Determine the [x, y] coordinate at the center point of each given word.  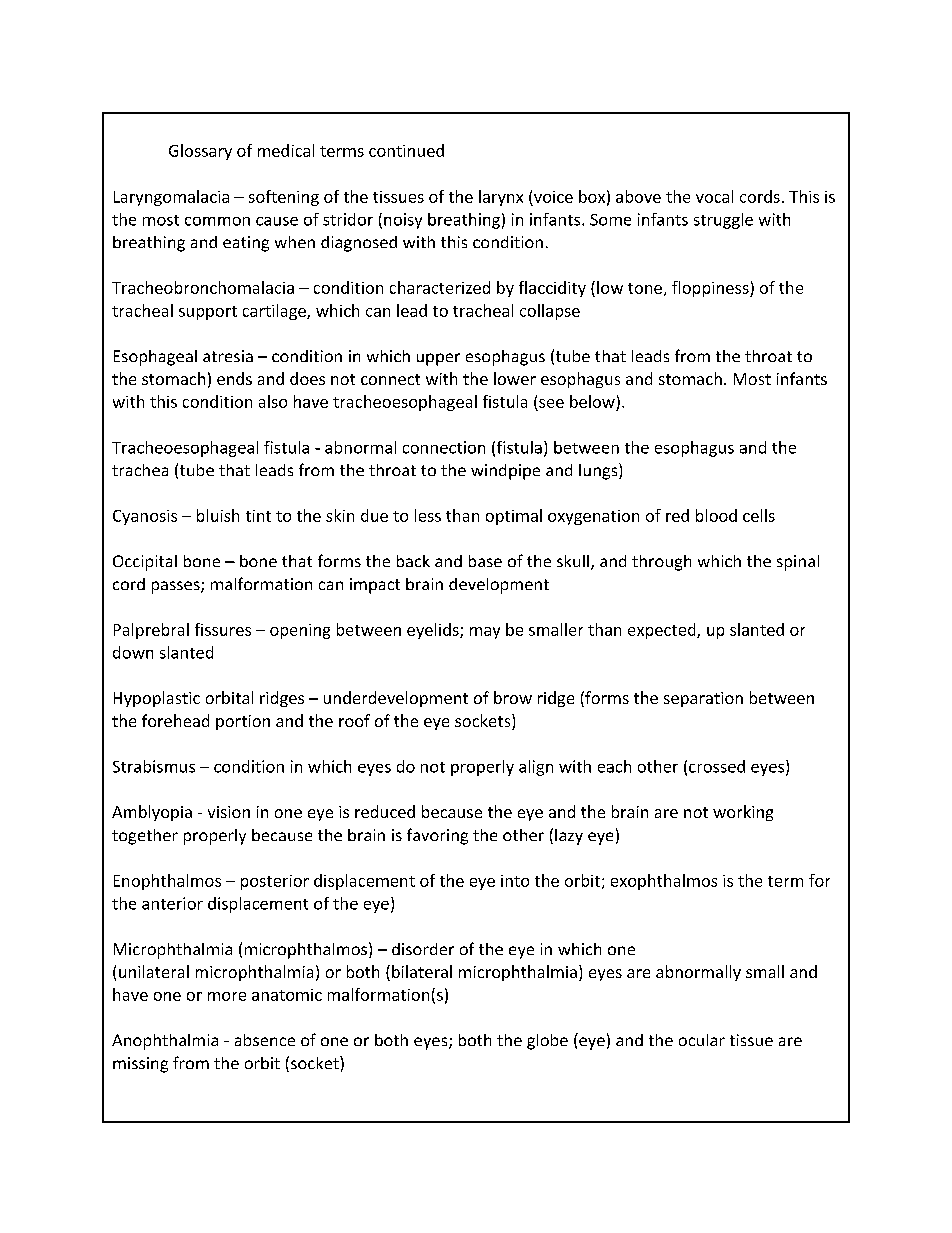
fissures [223, 629]
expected [663, 631]
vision [229, 812]
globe [547, 1042]
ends [234, 378]
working [743, 813]
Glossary [200, 152]
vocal [714, 196]
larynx [501, 198]
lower [515, 378]
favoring [437, 836]
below [592, 401]
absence [265, 1040]
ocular [702, 1040]
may [485, 633]
